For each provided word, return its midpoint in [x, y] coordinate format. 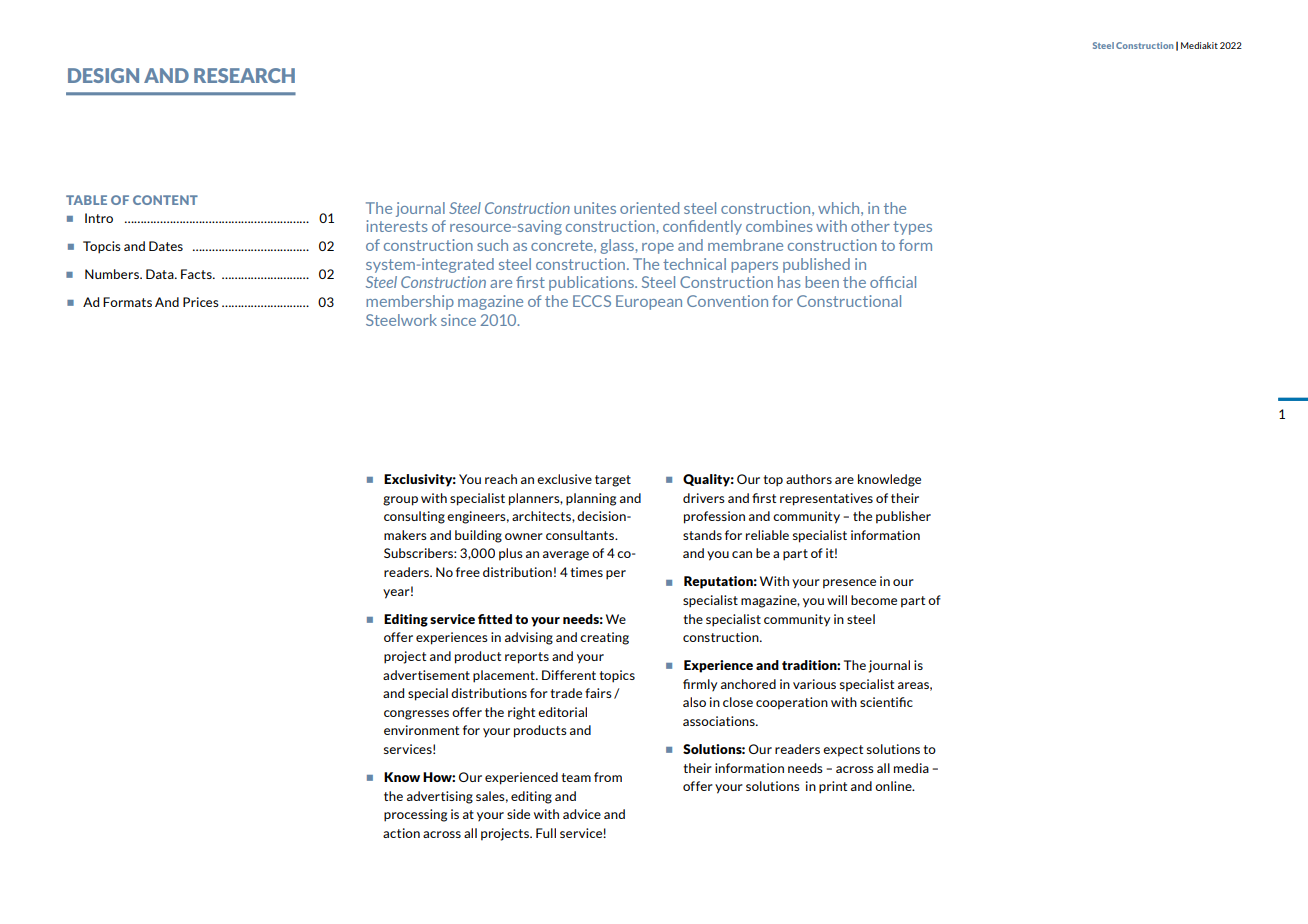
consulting [414, 517]
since [458, 320]
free [468, 572]
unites [595, 208]
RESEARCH [244, 75]
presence [849, 584]
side [518, 814]
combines [779, 226]
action [401, 833]
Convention [727, 301]
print [833, 787]
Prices [201, 302]
